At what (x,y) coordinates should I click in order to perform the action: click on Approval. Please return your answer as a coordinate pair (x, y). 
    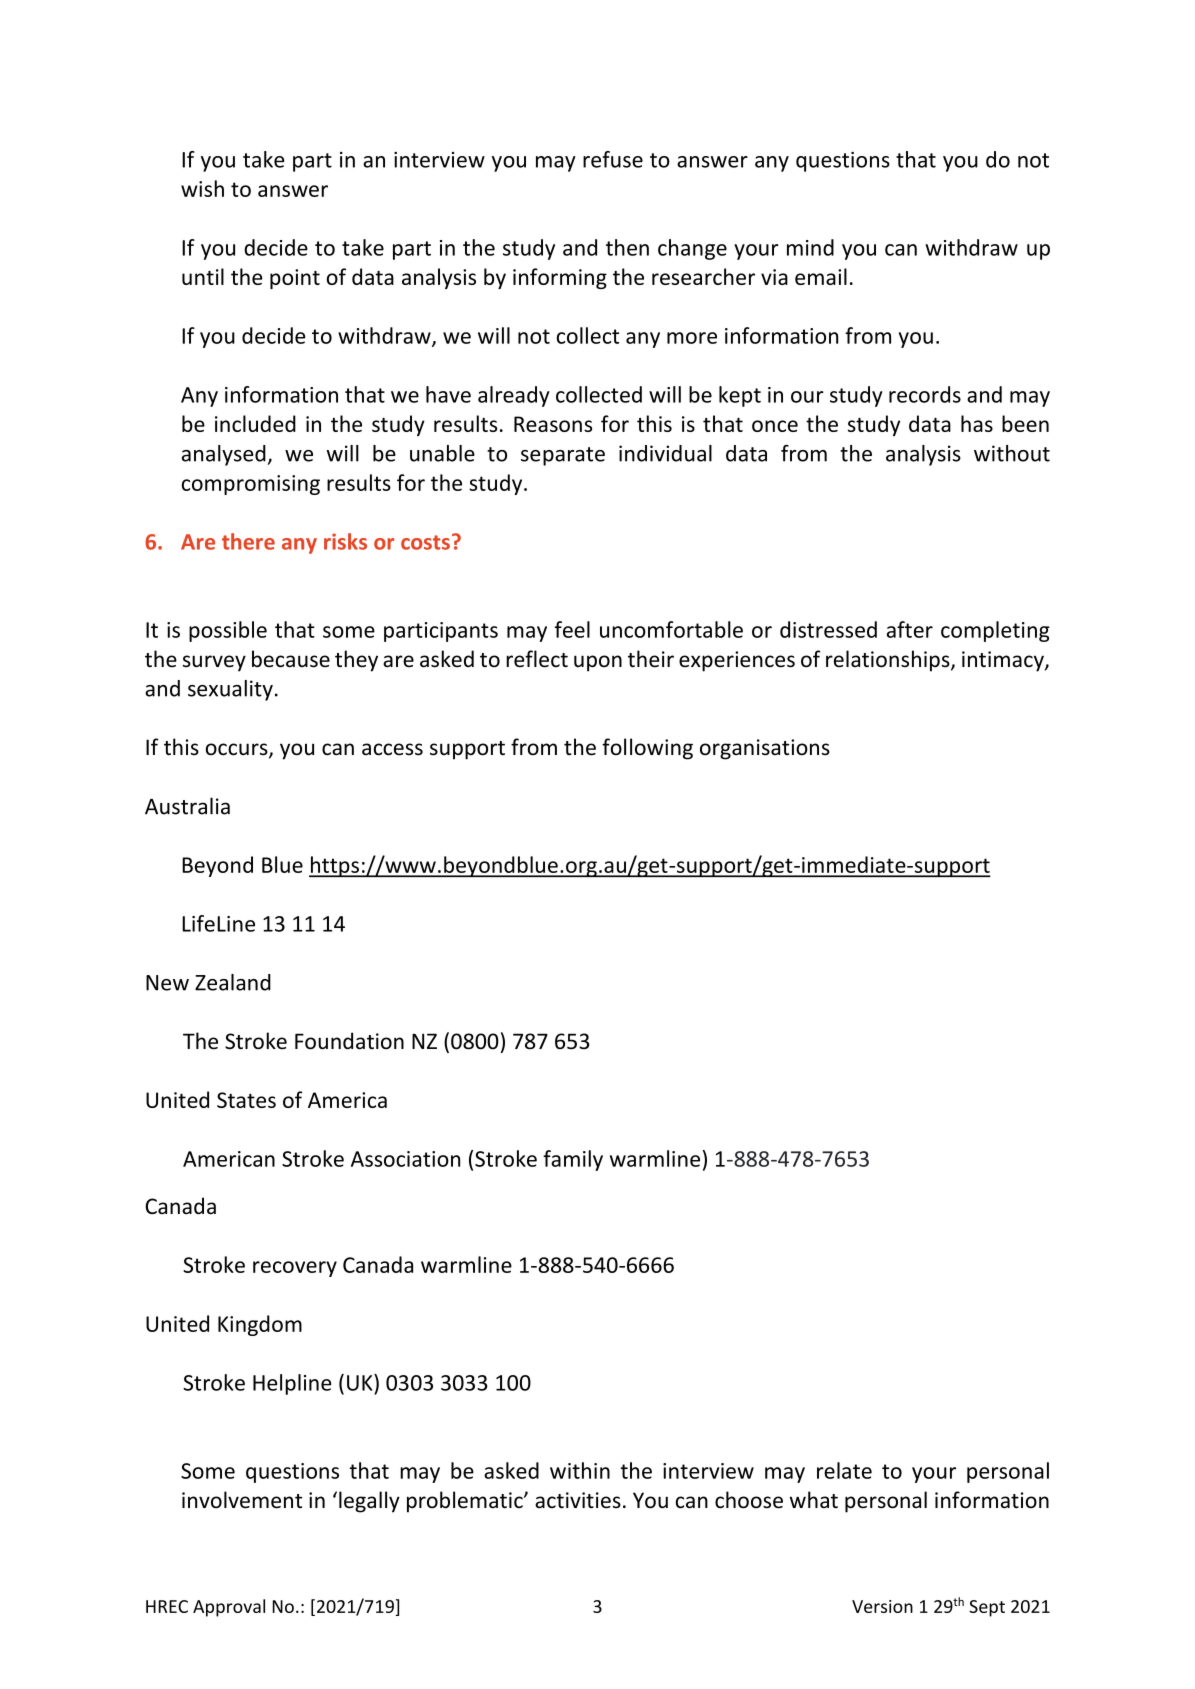
    Looking at the image, I should click on (229, 1608).
